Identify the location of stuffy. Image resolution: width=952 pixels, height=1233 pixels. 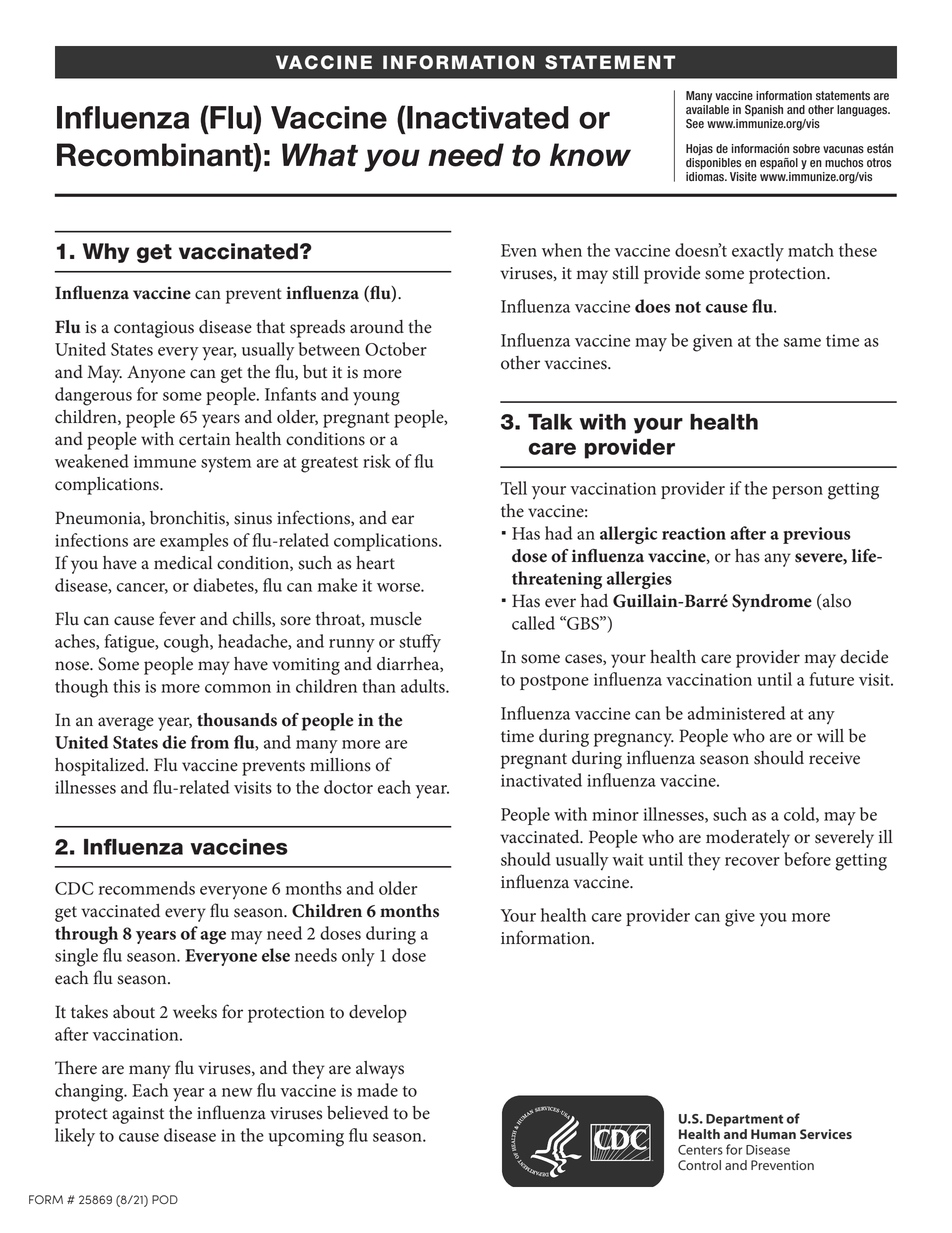
(420, 643).
